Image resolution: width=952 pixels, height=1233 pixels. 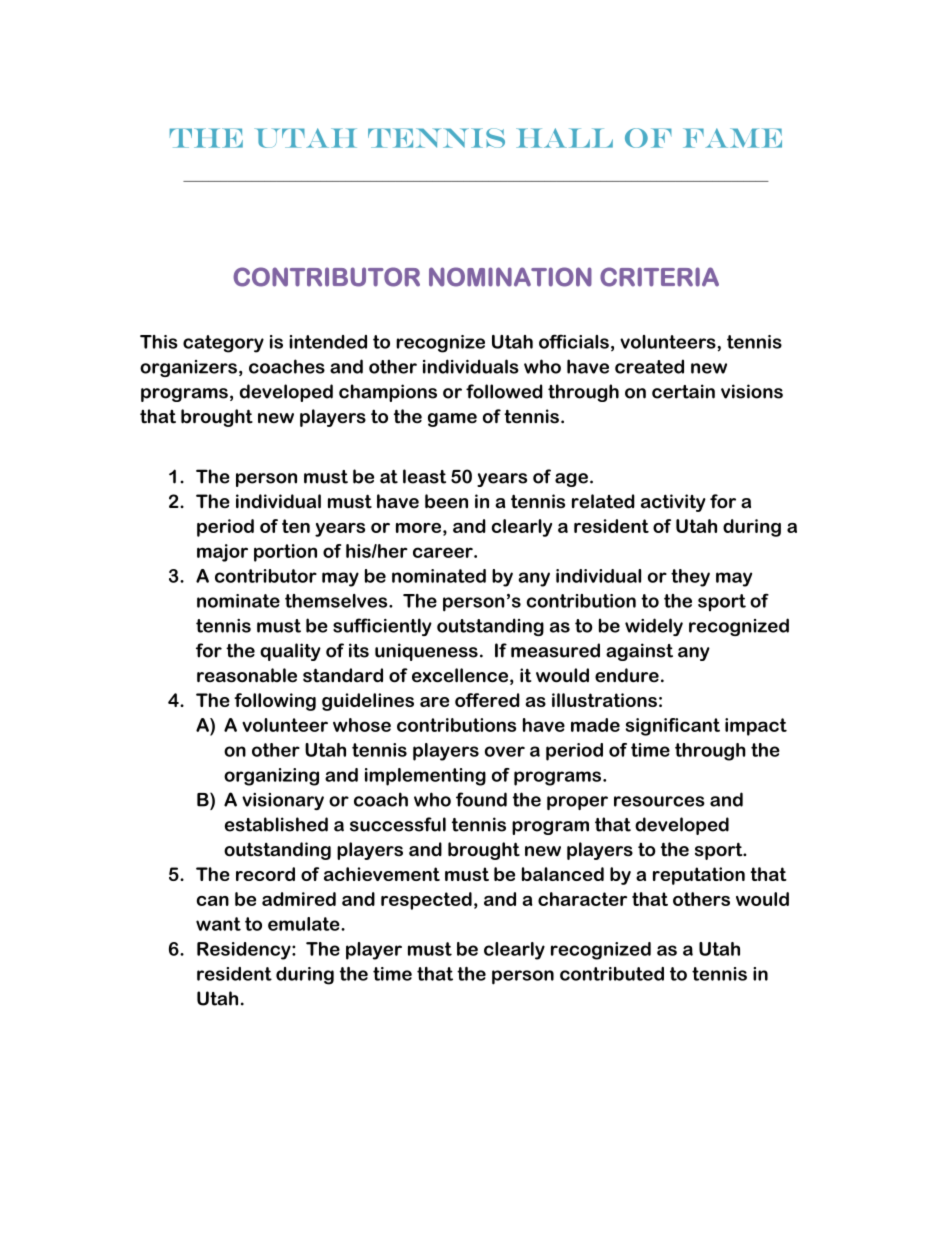 I want to click on respected, so click(x=426, y=901).
